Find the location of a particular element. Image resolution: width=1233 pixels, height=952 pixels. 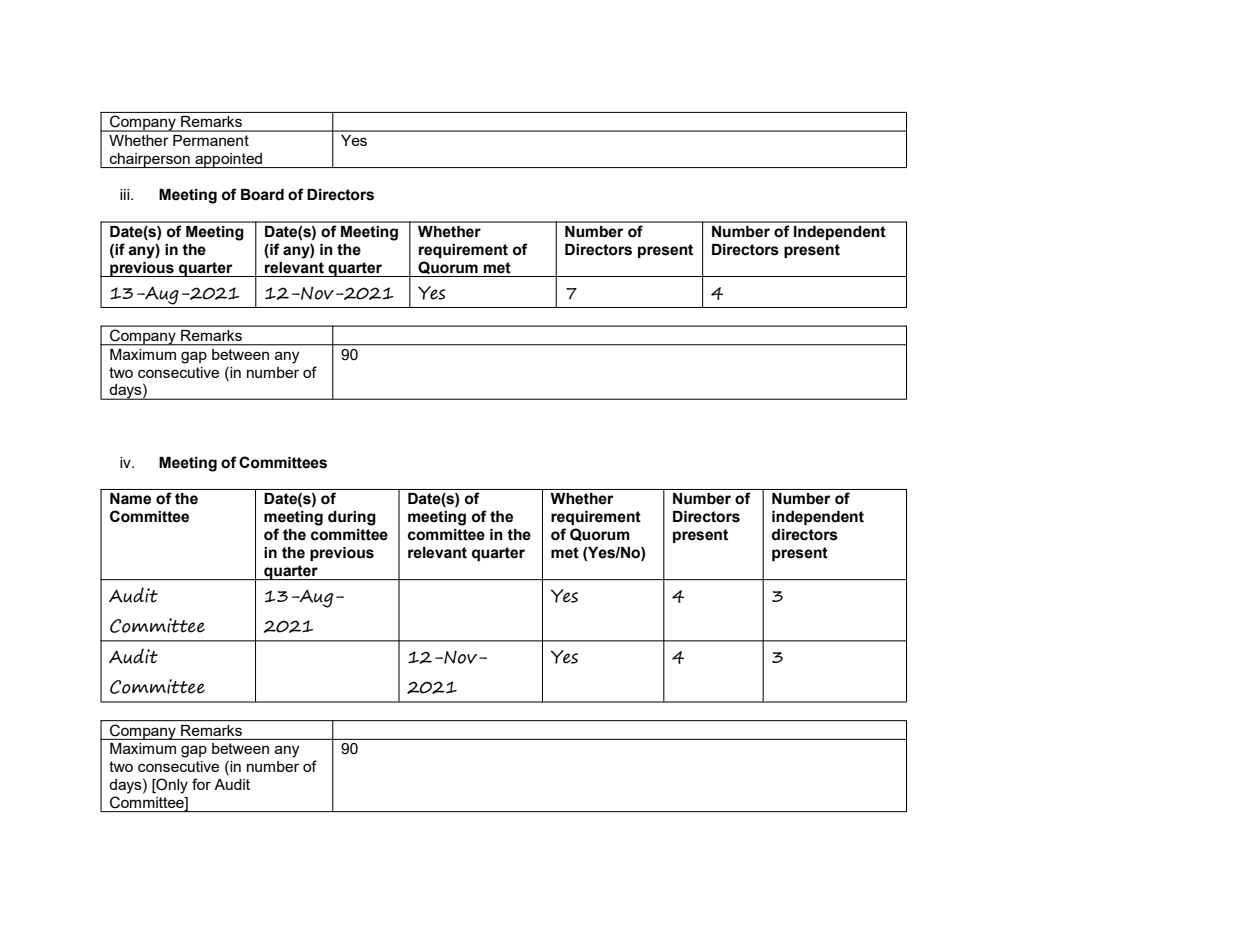

chairperson is located at coordinates (150, 160).
